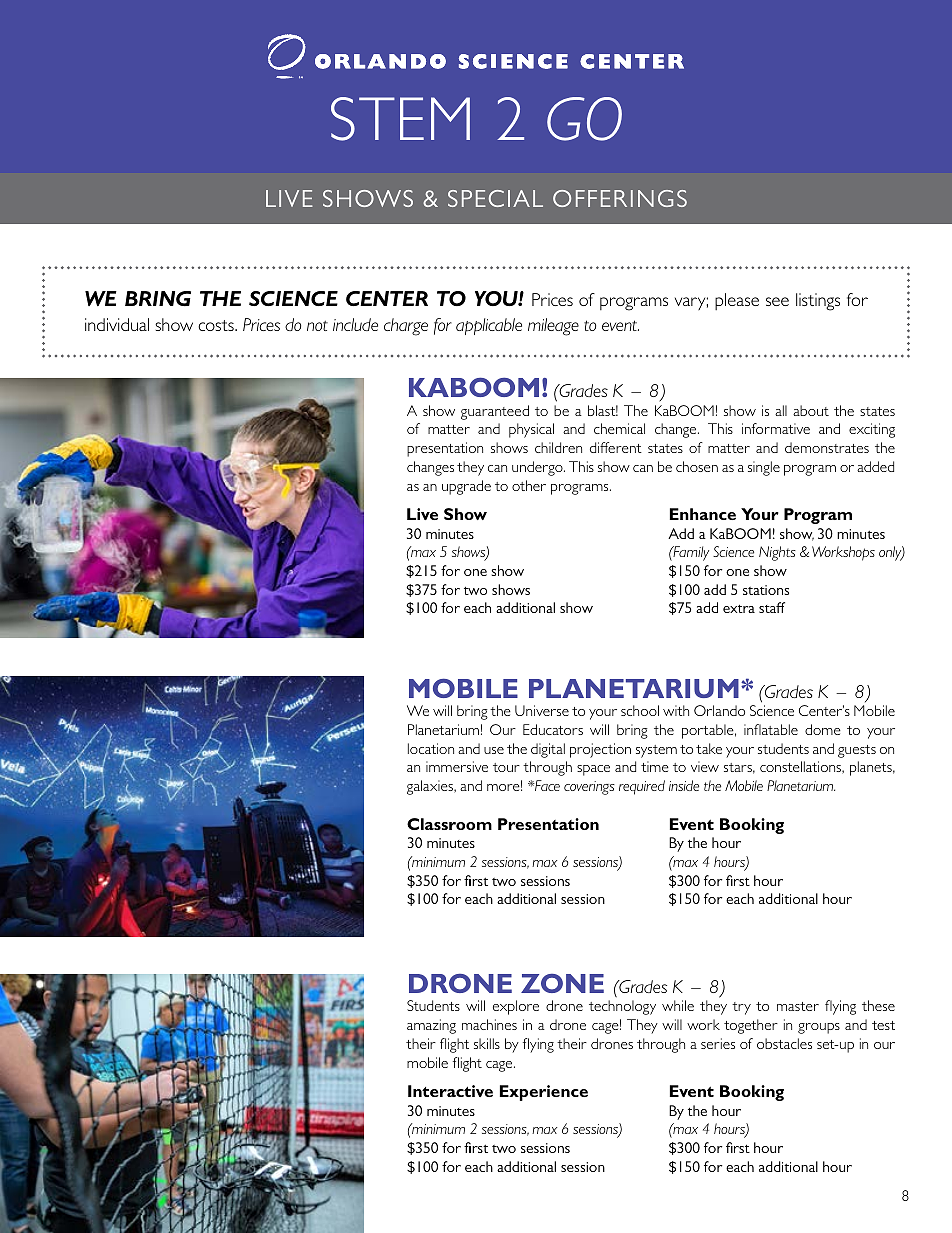 Image resolution: width=952 pixels, height=1233 pixels. Describe the element at coordinates (449, 824) in the image. I see `Classroom` at that location.
